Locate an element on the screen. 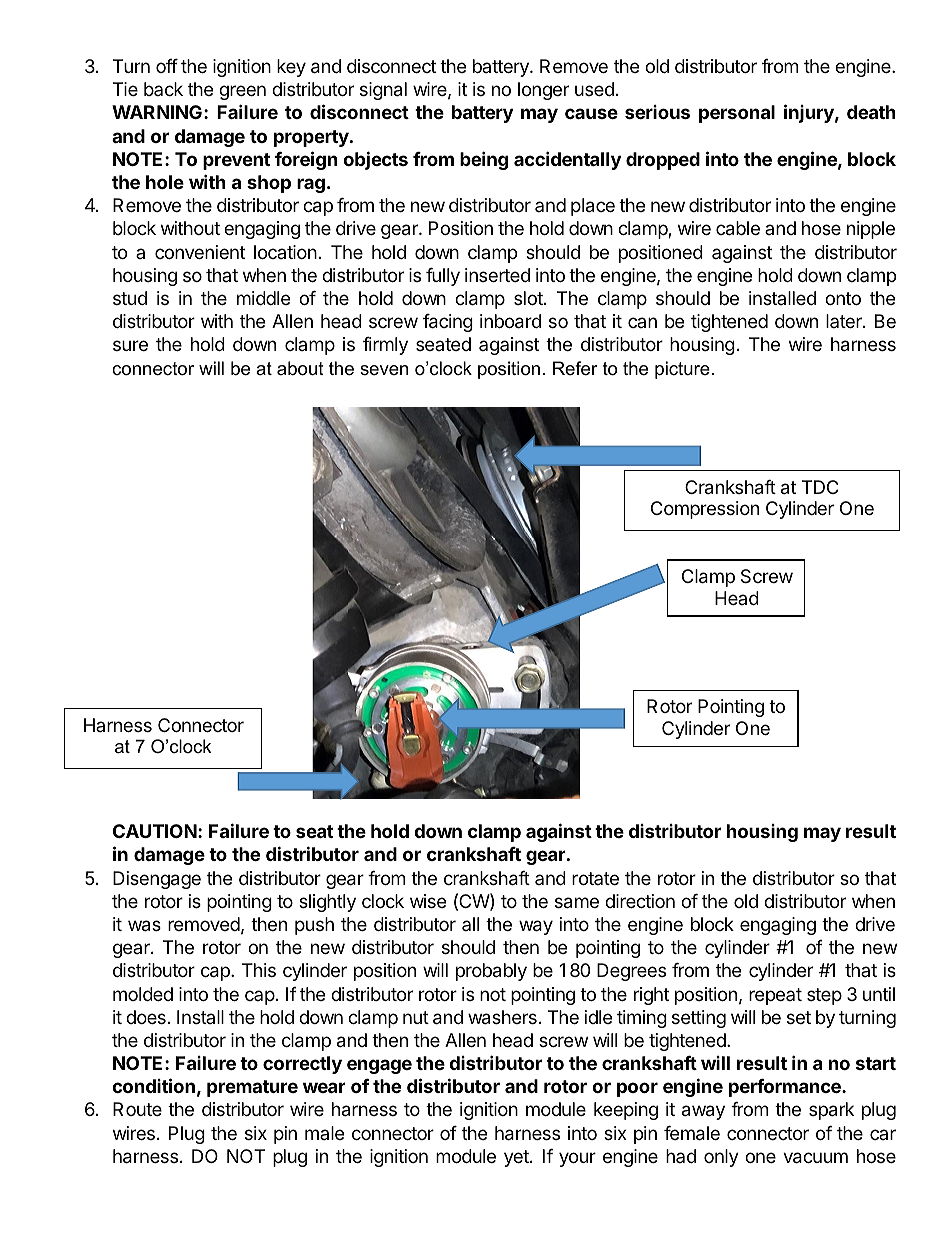 This screenshot has width=952, height=1233. longer is located at coordinates (543, 91).
